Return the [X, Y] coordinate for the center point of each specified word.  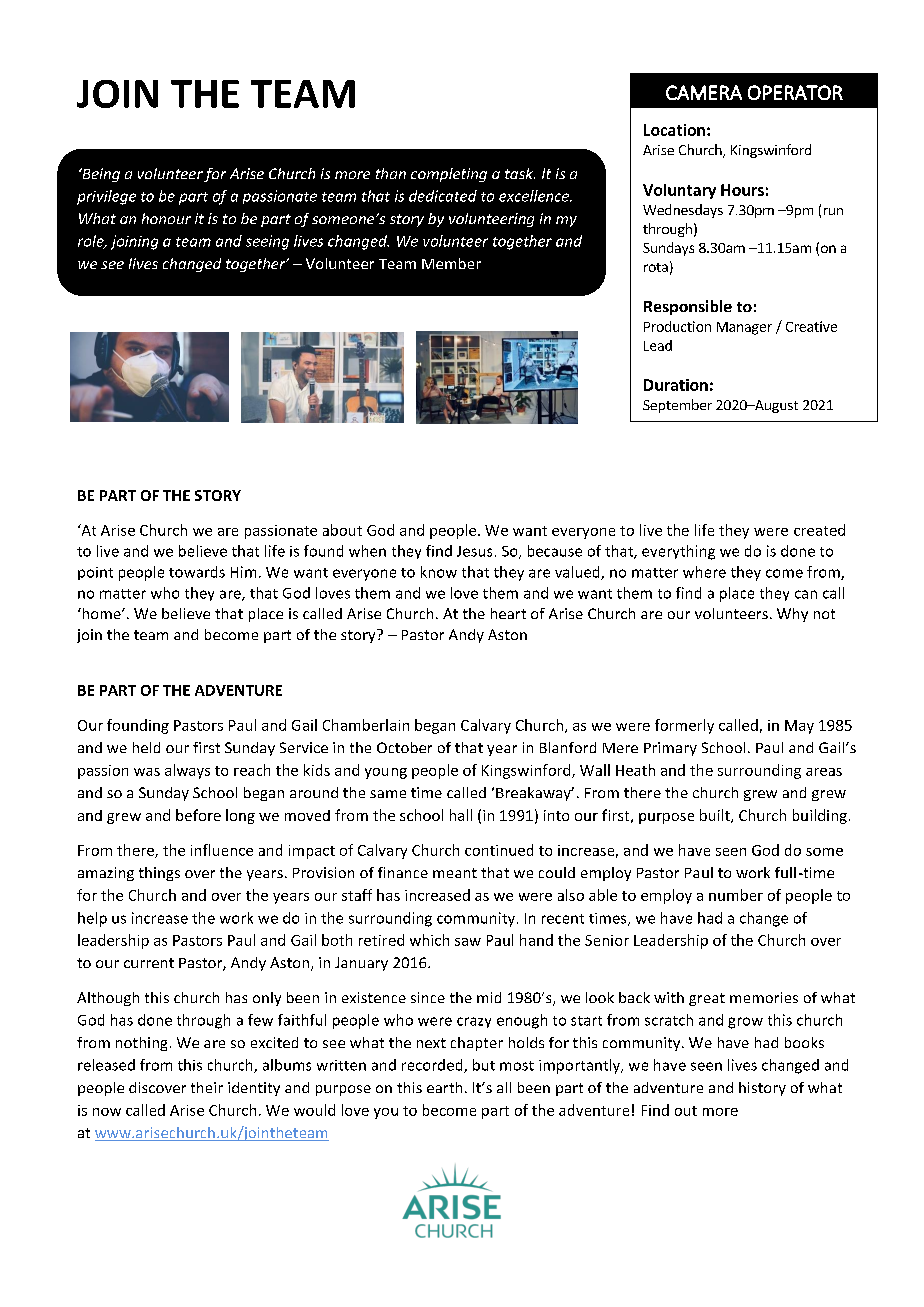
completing [449, 175]
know [439, 572]
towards [197, 572]
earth [444, 1087]
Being [100, 175]
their [207, 1087]
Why [792, 615]
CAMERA [704, 92]
